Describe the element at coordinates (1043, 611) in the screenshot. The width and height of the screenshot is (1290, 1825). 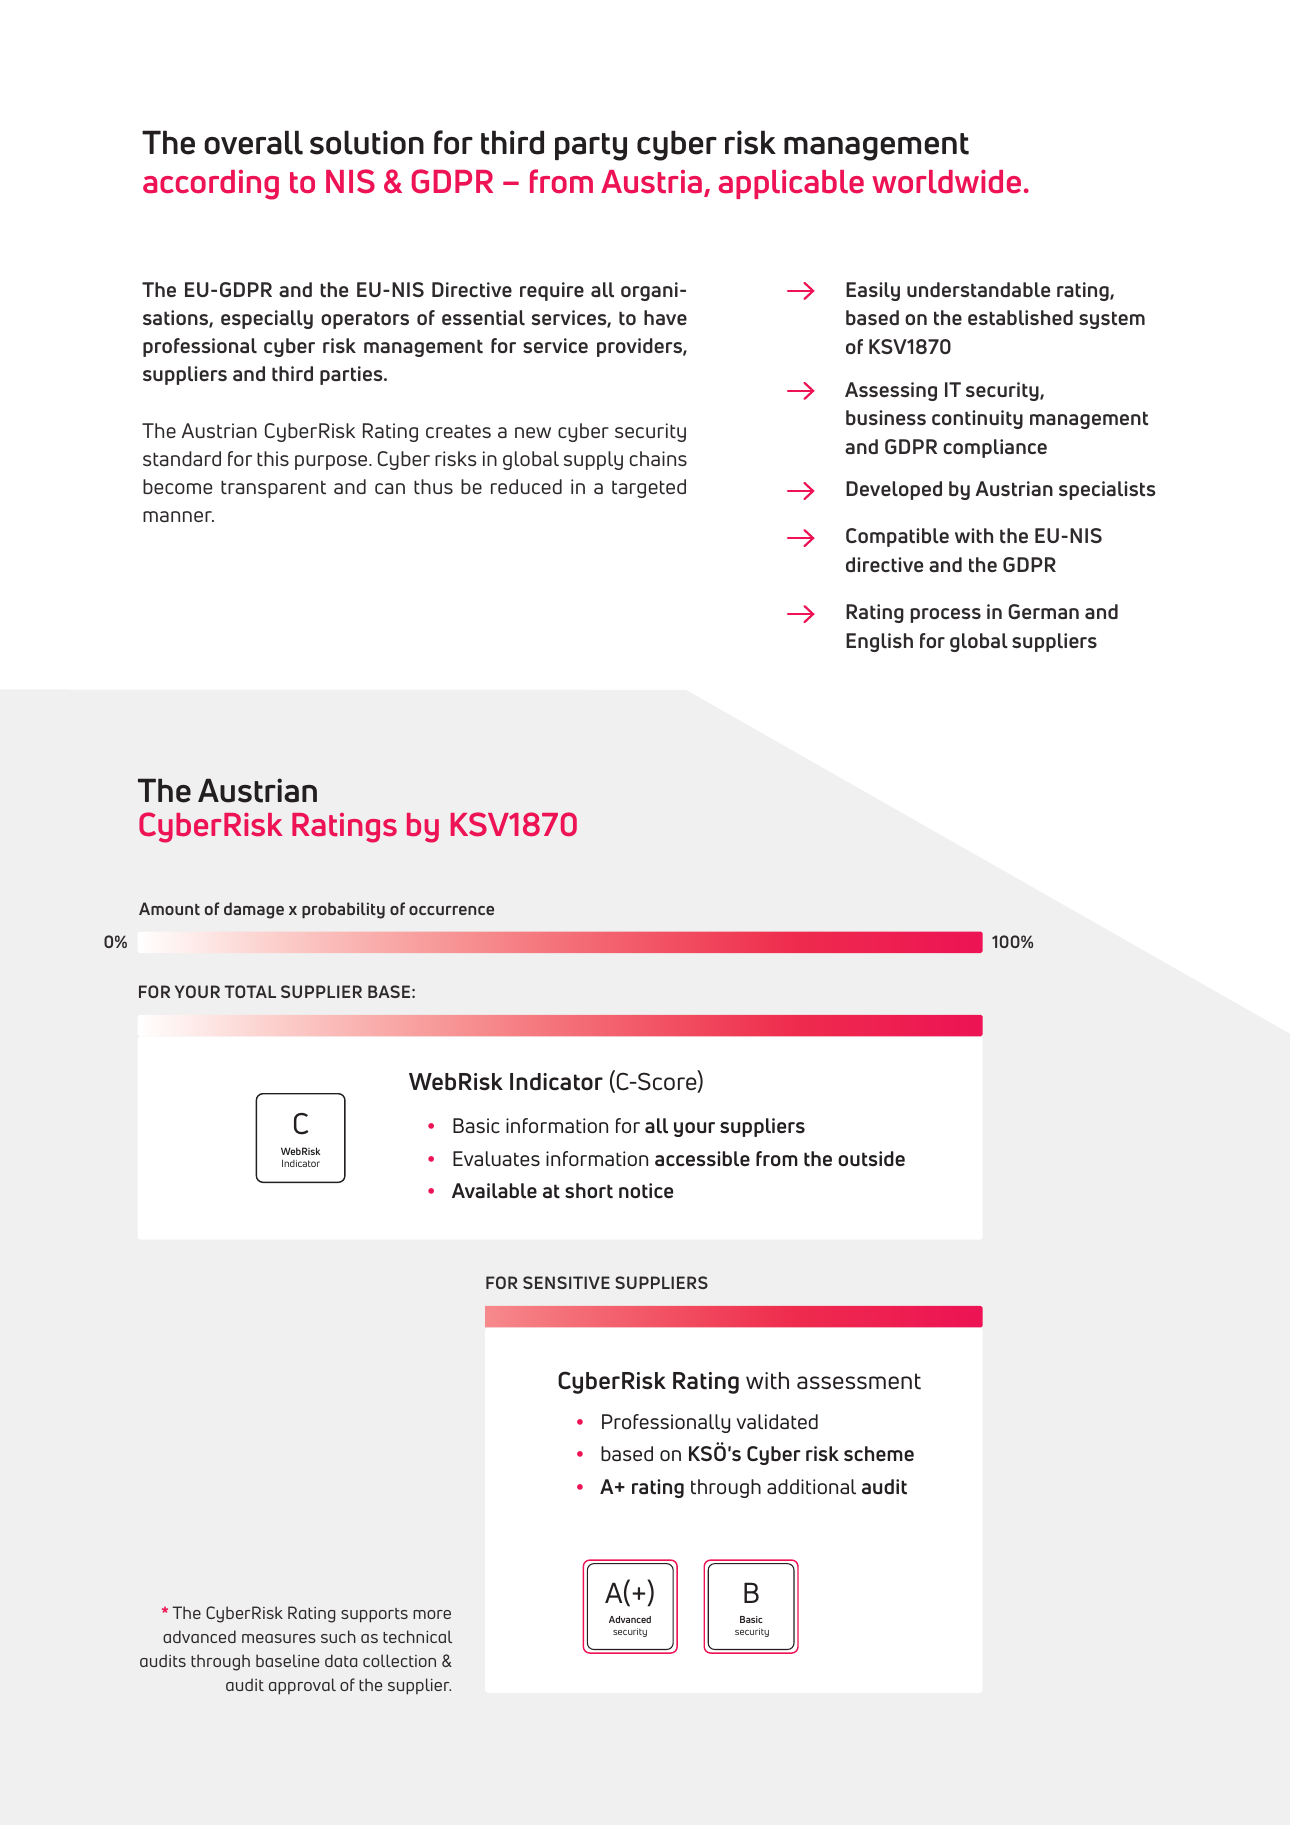
I see `German` at that location.
